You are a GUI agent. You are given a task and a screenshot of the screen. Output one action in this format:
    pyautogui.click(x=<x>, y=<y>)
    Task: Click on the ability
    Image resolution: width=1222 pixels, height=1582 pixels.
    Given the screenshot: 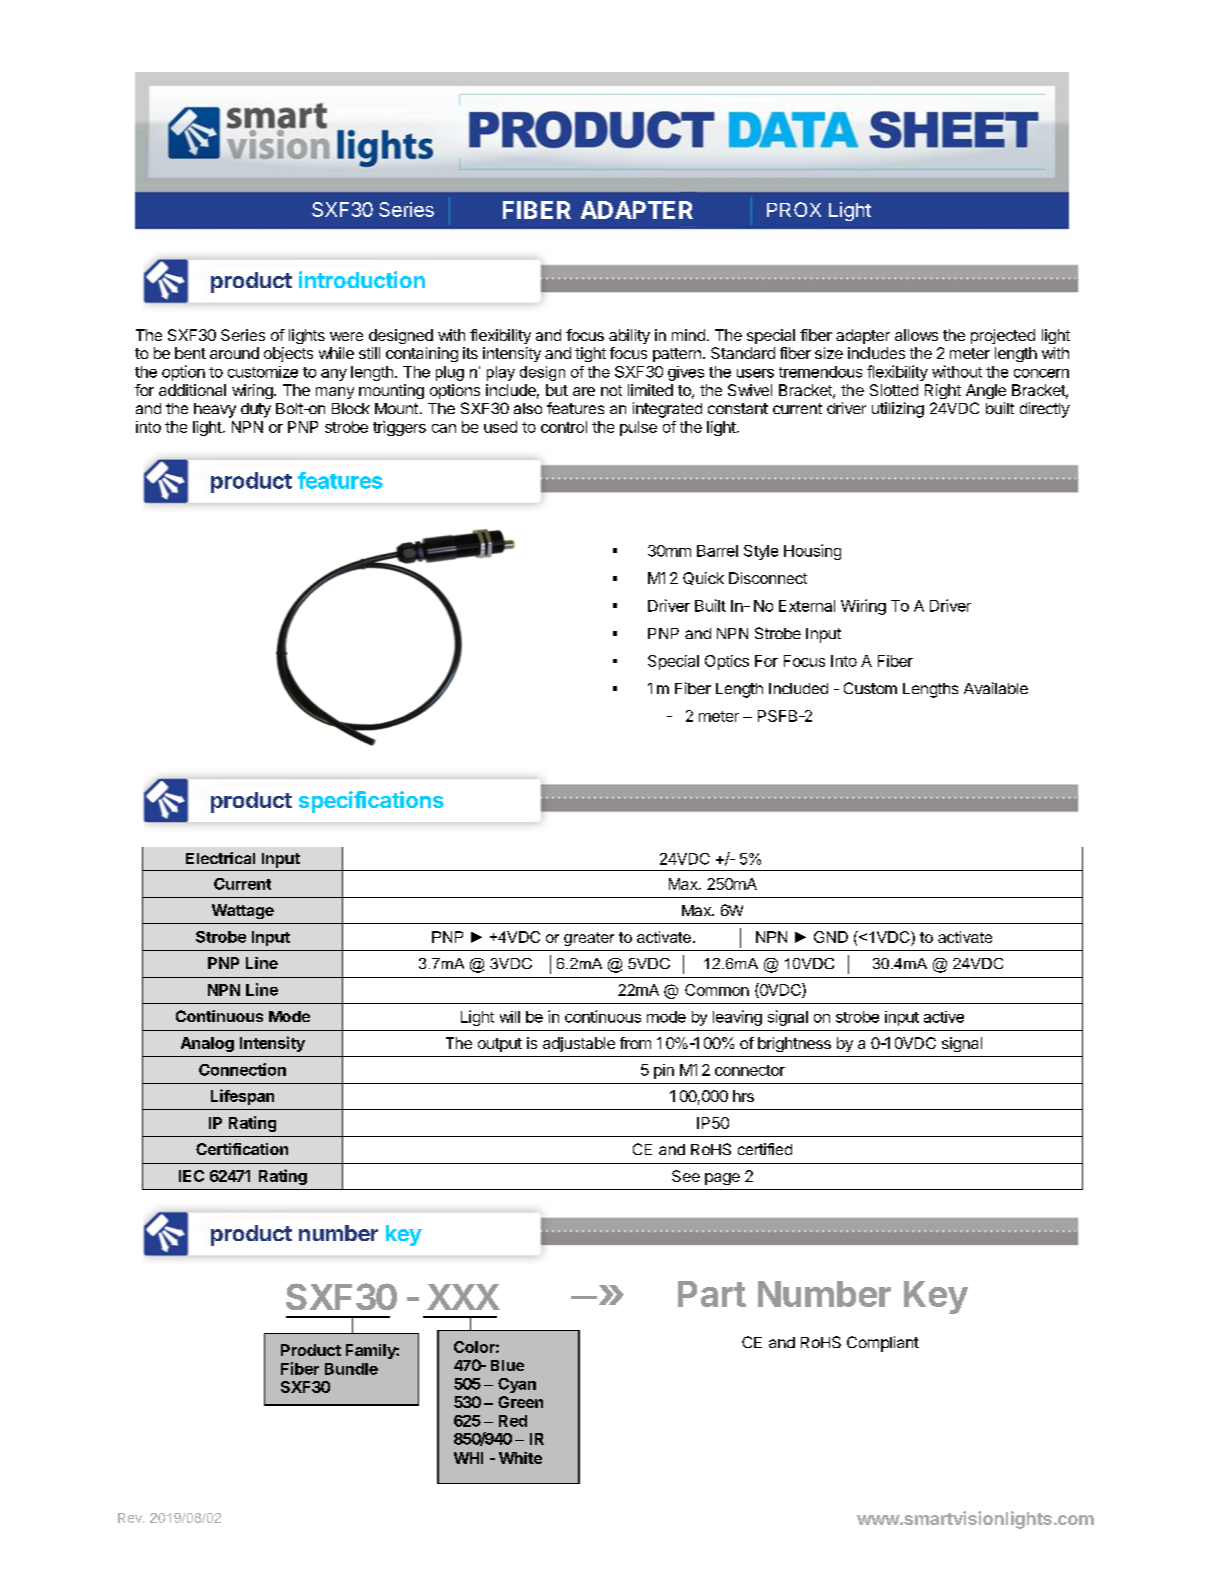 What is the action you would take?
    pyautogui.click(x=629, y=336)
